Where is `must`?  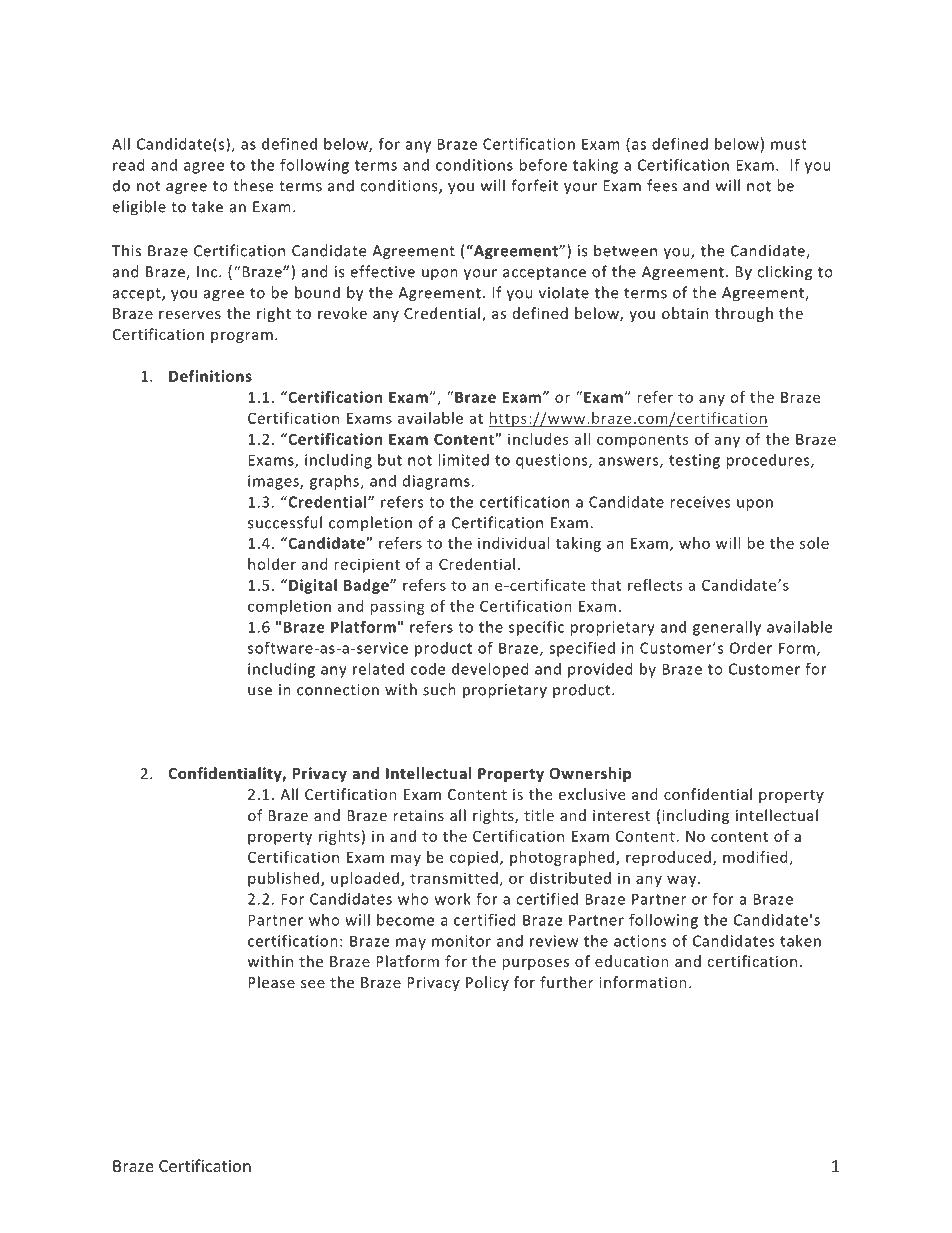 must is located at coordinates (789, 144).
